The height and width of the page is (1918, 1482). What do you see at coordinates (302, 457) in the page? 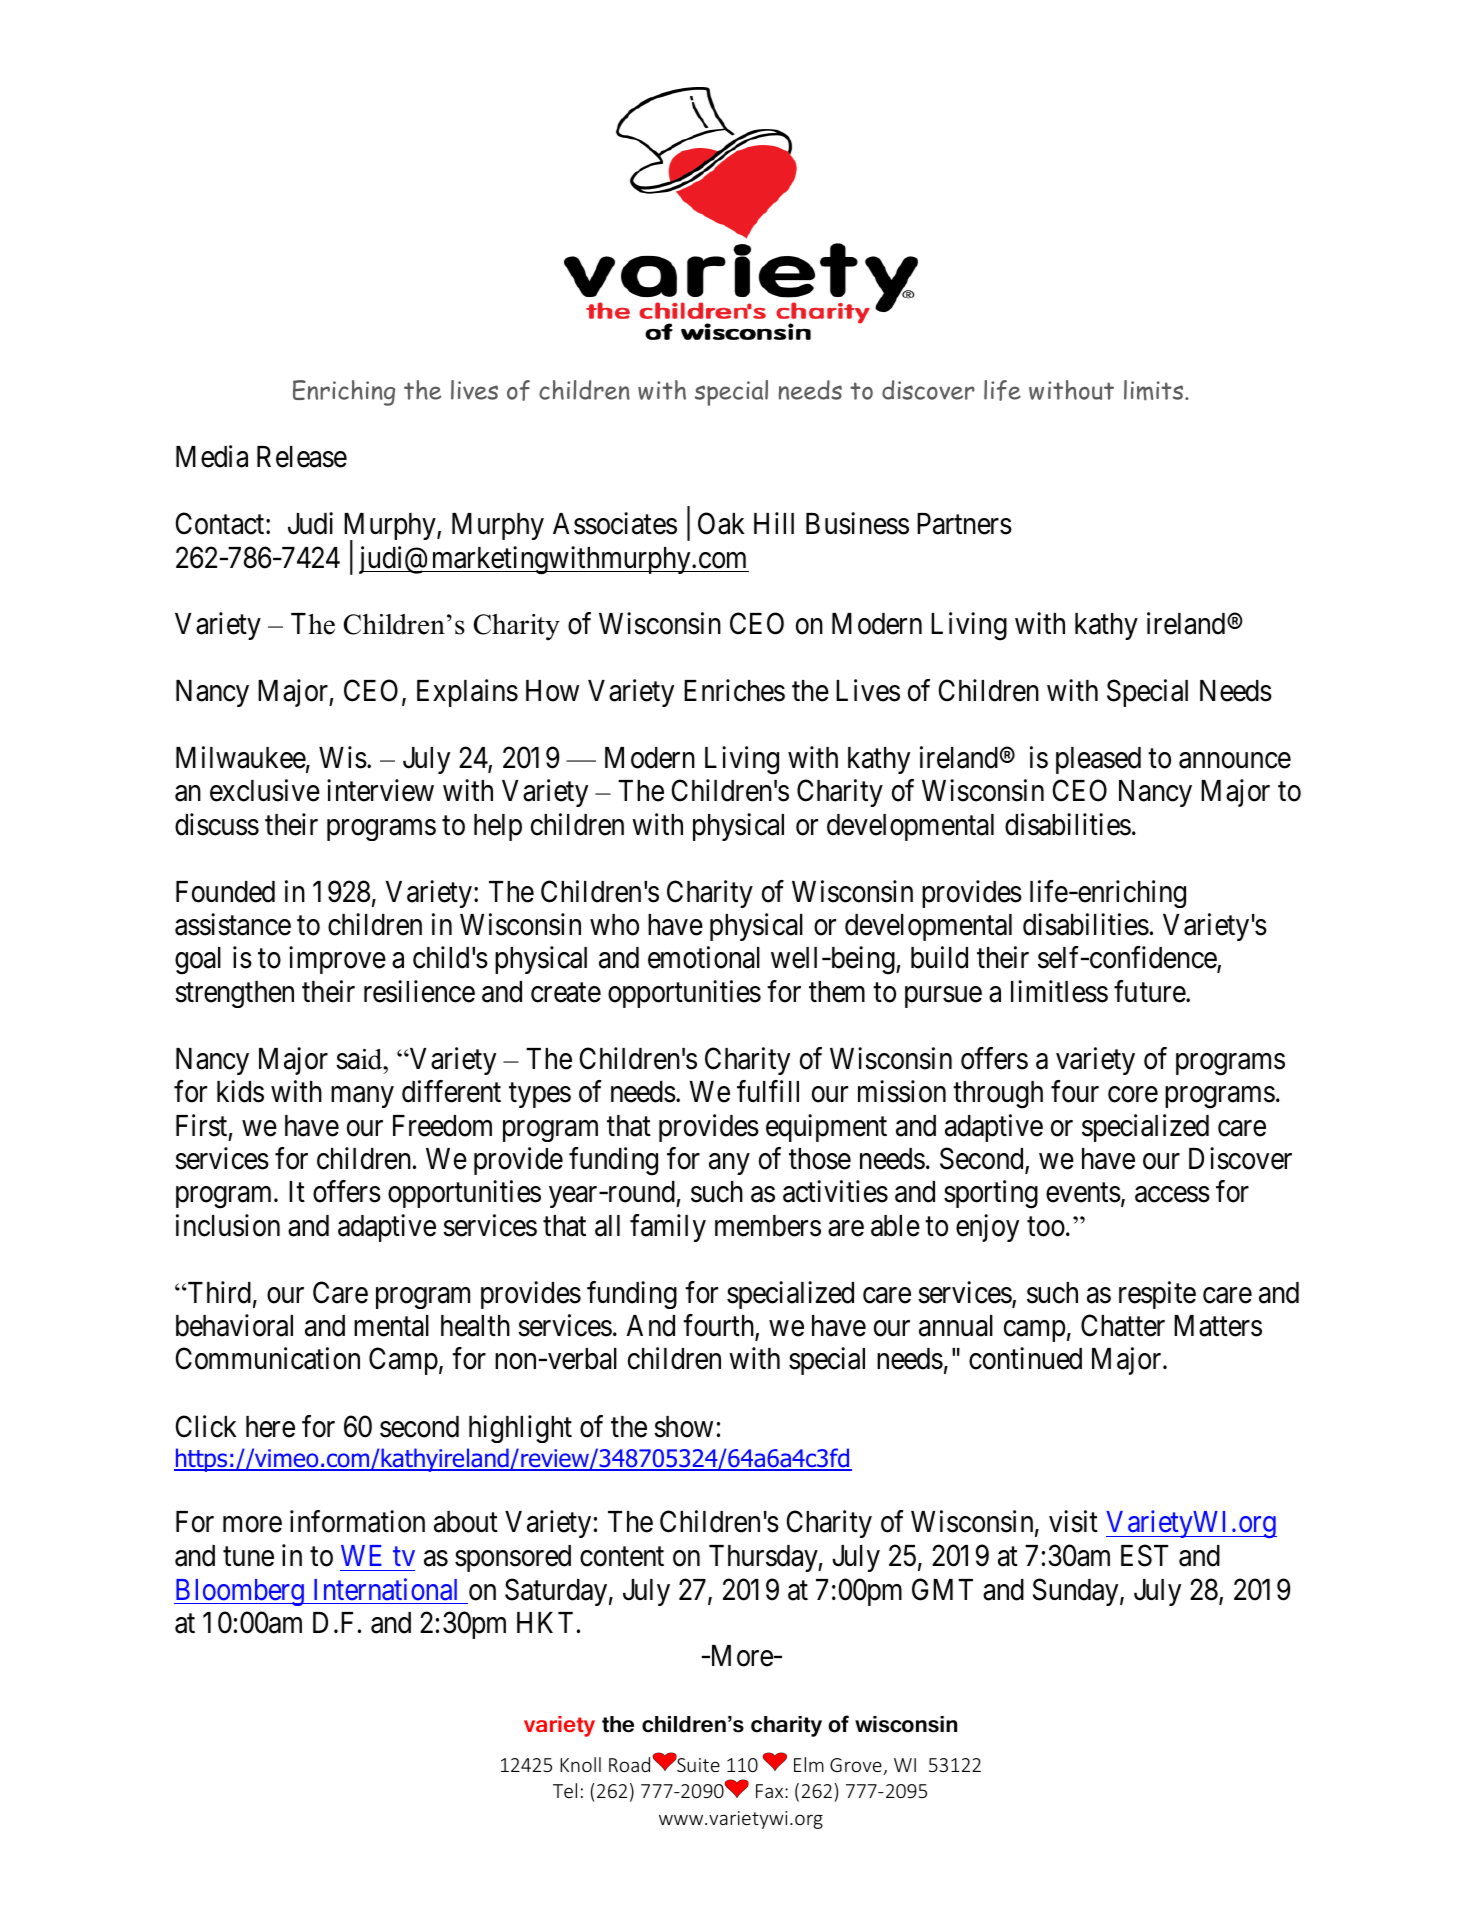
I see `Release` at bounding box center [302, 457].
